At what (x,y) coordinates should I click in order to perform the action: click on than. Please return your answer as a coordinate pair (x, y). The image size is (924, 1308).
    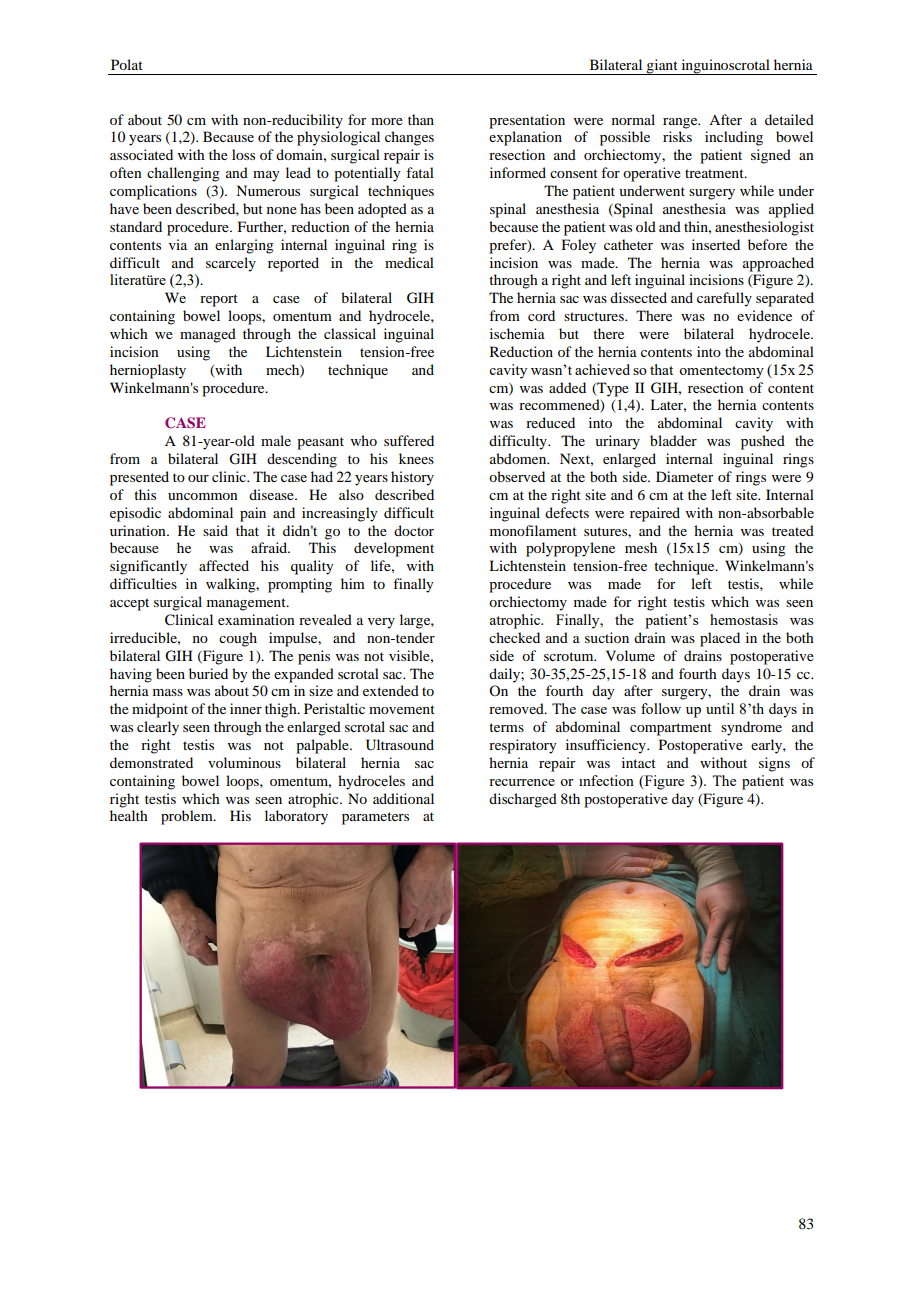
    Looking at the image, I should click on (421, 119).
